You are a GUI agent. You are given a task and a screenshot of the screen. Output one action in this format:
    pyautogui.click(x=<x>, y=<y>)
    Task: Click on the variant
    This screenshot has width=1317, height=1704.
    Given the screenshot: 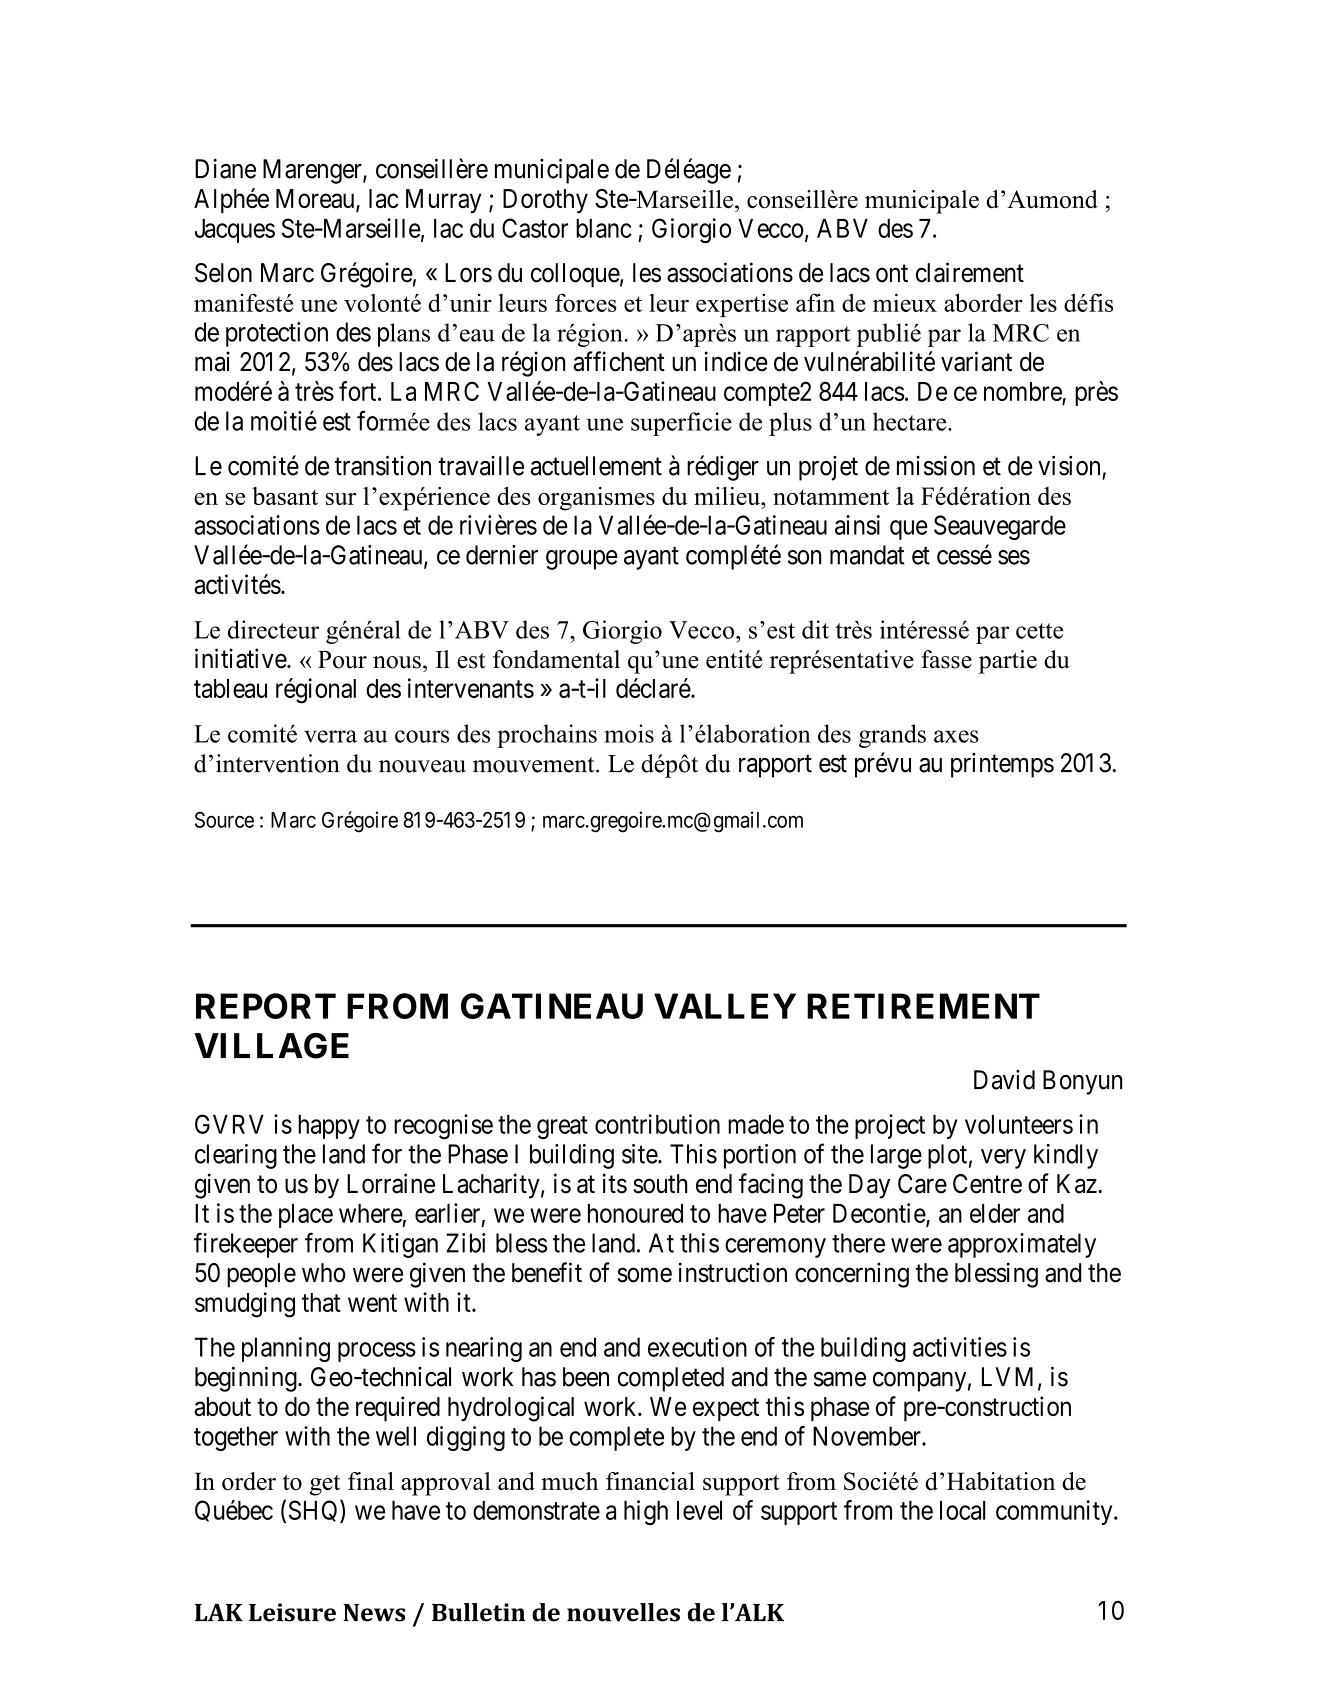 What is the action you would take?
    pyautogui.click(x=976, y=361)
